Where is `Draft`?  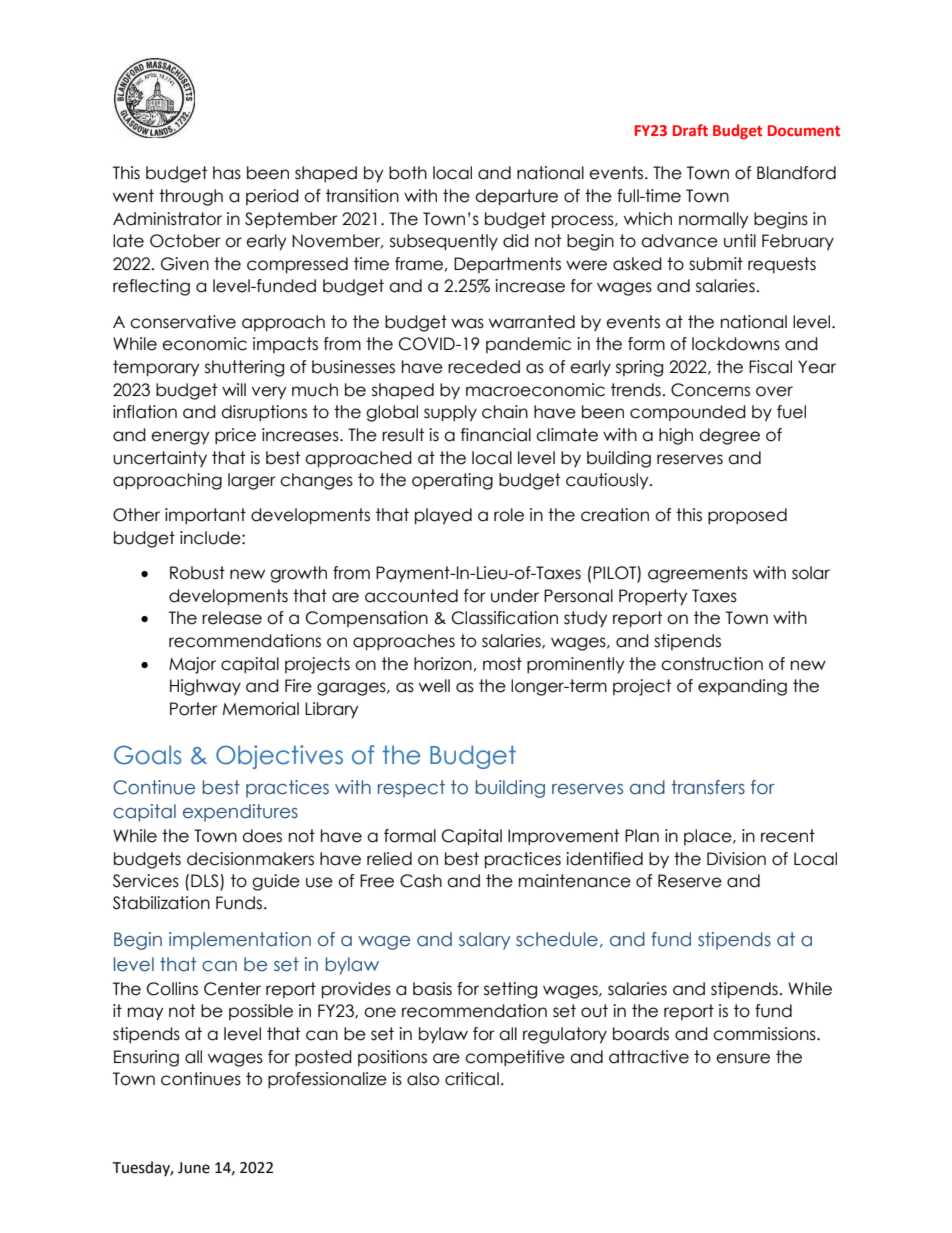
Draft is located at coordinates (690, 130).
